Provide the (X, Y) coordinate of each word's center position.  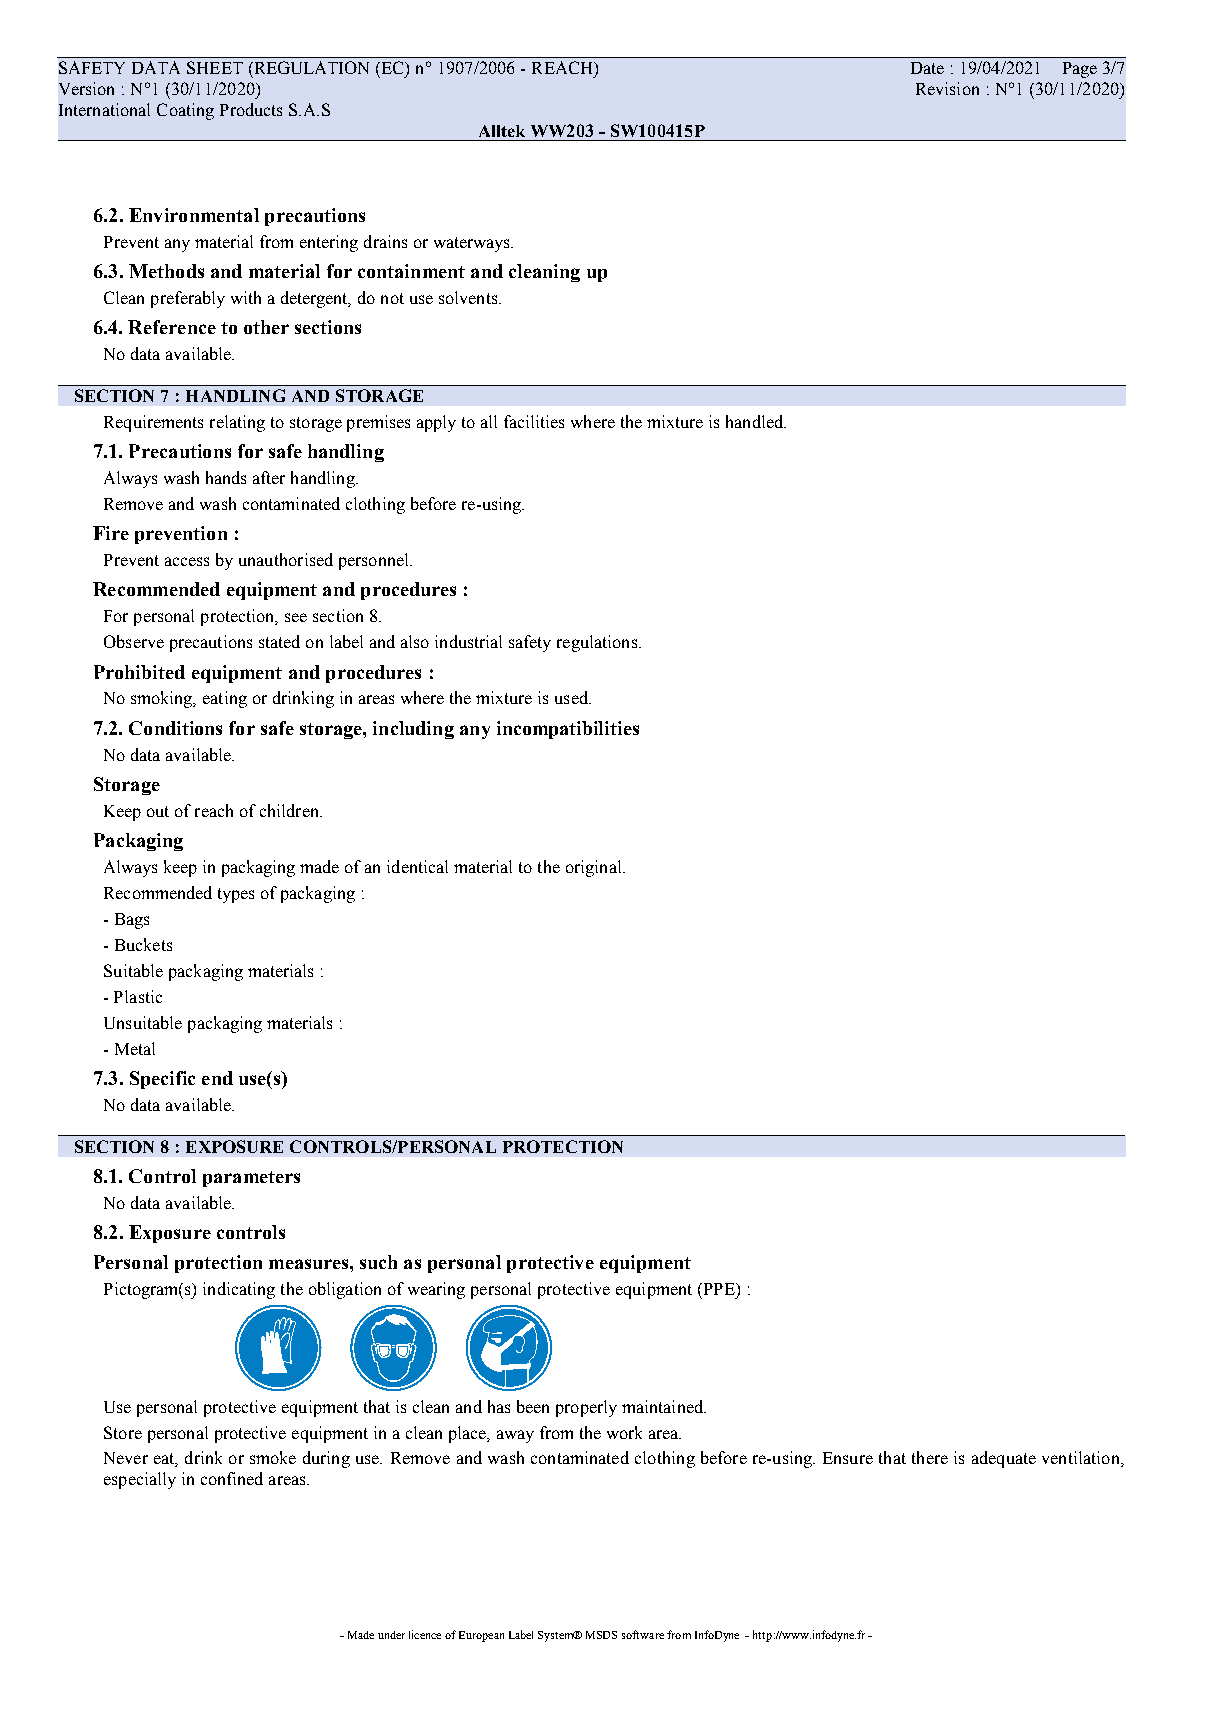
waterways (473, 244)
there (930, 1457)
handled (756, 421)
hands (226, 477)
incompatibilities (568, 730)
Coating (185, 111)
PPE (719, 1289)
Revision (947, 88)
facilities (534, 421)
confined (232, 1478)
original (595, 868)
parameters (251, 1179)
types (236, 895)
